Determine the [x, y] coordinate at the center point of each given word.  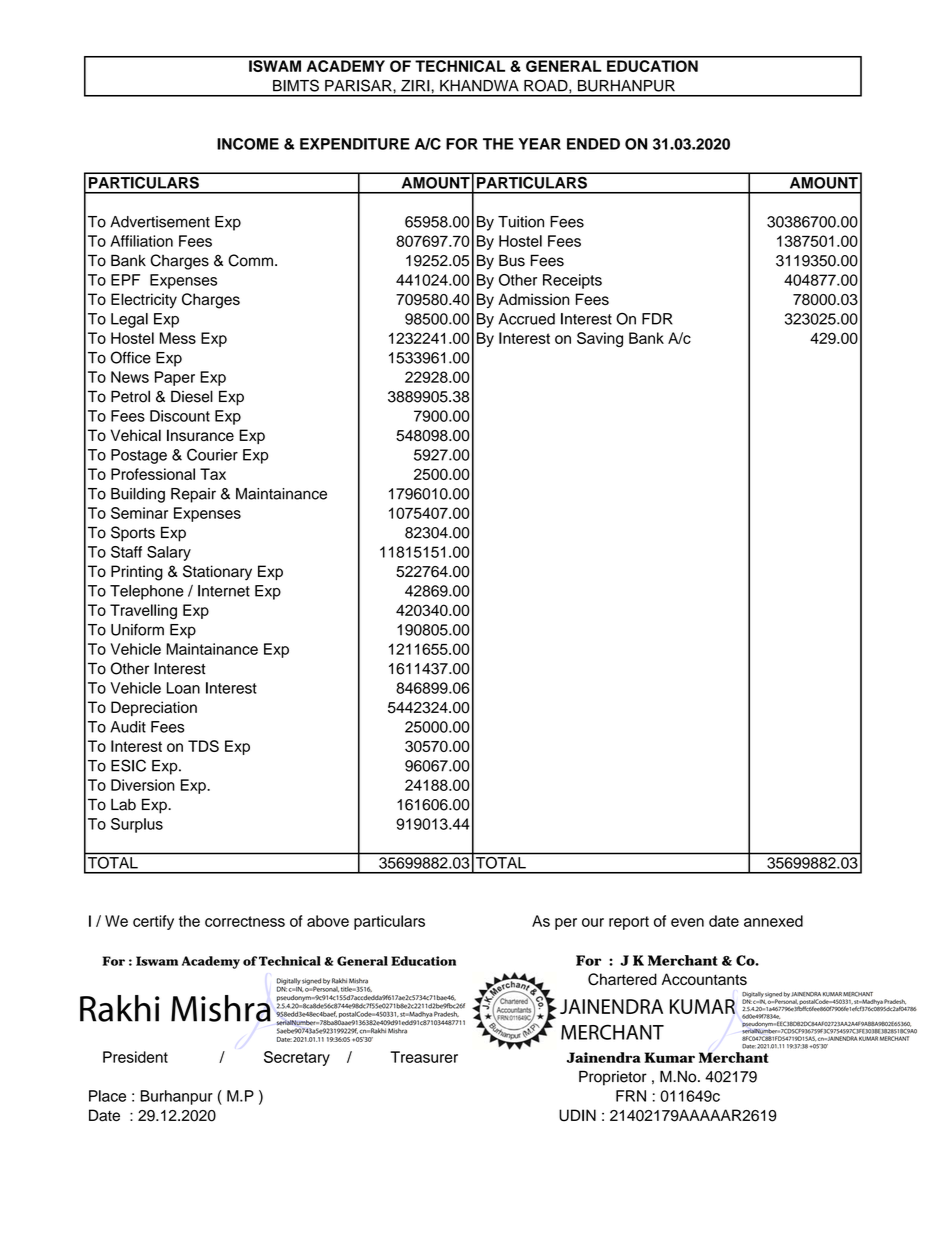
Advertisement [160, 222]
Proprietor [613, 1078]
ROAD [547, 85]
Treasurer [424, 1057]
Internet [224, 591]
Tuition [521, 222]
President [135, 1057]
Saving [600, 340]
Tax [213, 474]
